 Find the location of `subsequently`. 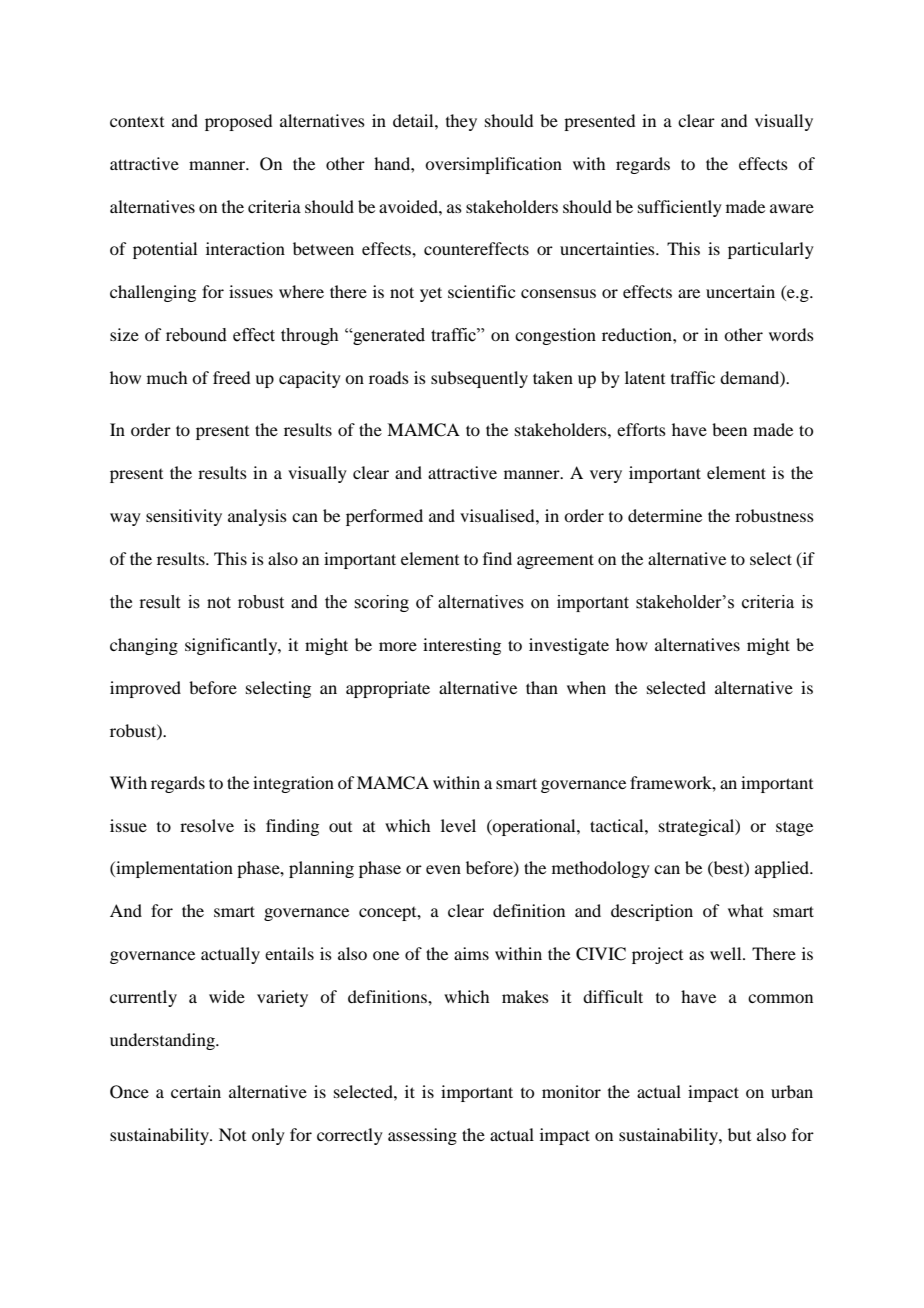

subsequently is located at coordinates (479, 379).
